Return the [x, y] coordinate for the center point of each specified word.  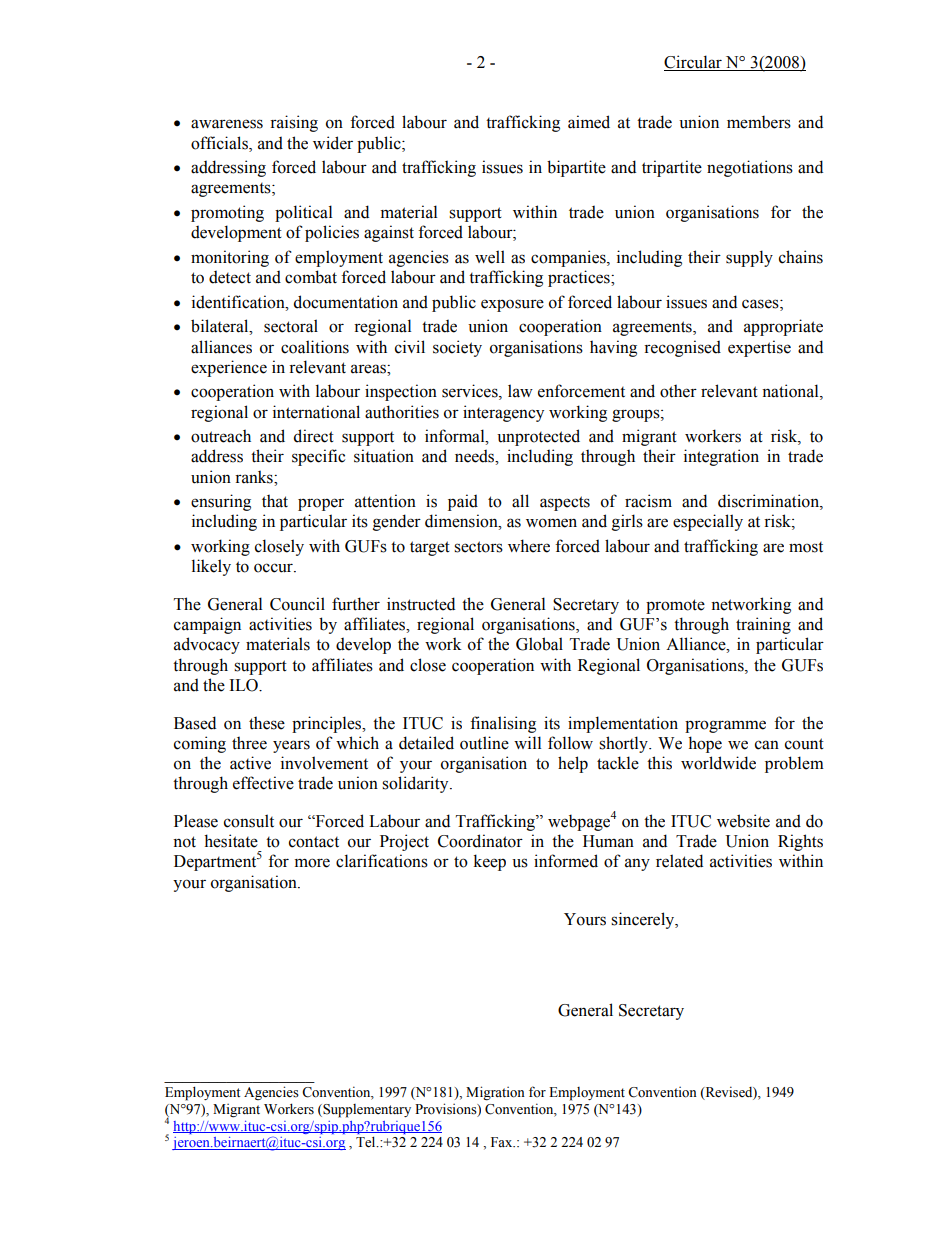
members [759, 122]
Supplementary [366, 1111]
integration [721, 457]
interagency [503, 413]
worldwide [718, 763]
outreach [221, 436]
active [250, 763]
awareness [227, 124]
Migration [495, 1093]
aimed [589, 122]
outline [484, 743]
